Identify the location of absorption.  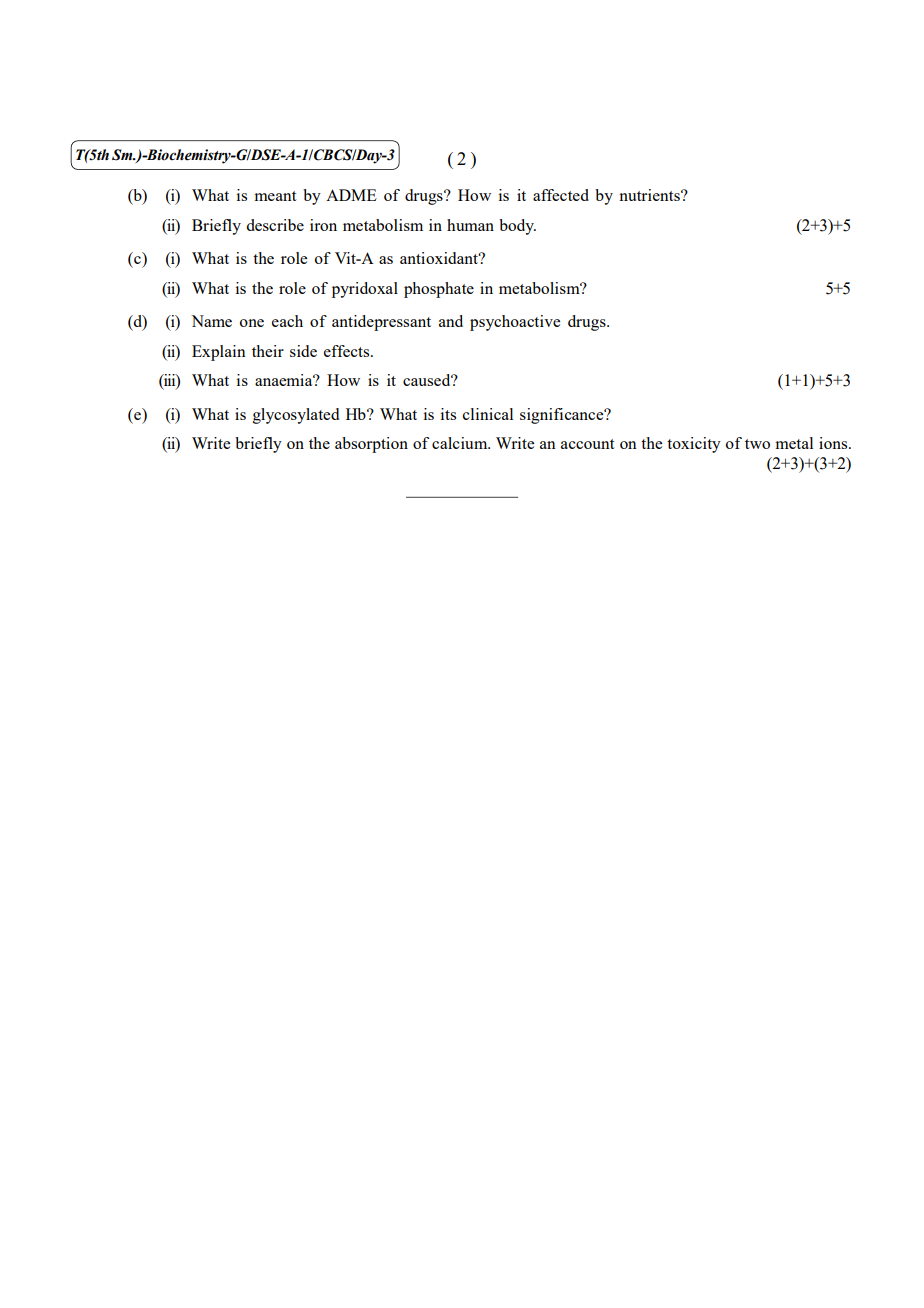
(371, 445).
